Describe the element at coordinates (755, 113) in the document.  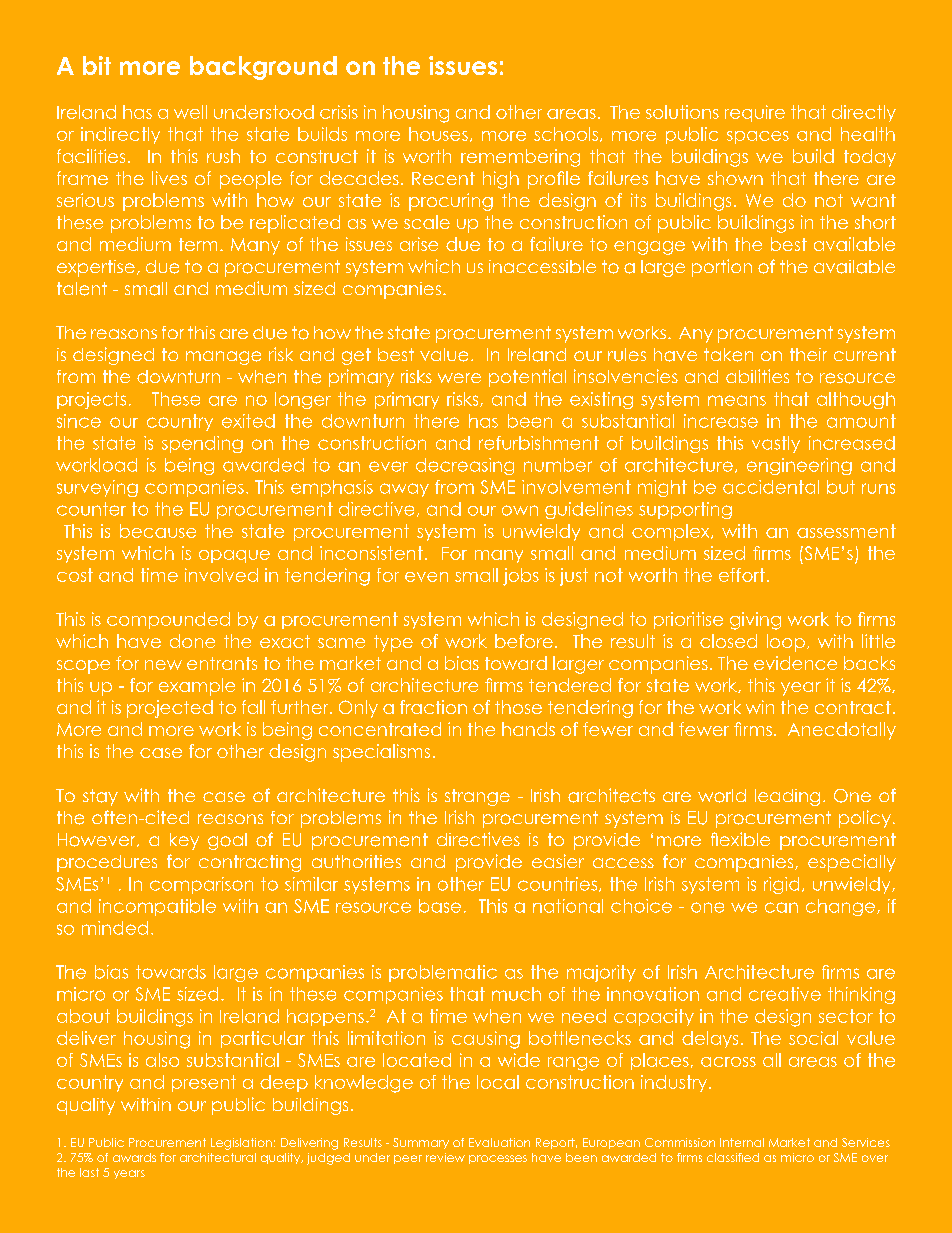
I see `require` at that location.
